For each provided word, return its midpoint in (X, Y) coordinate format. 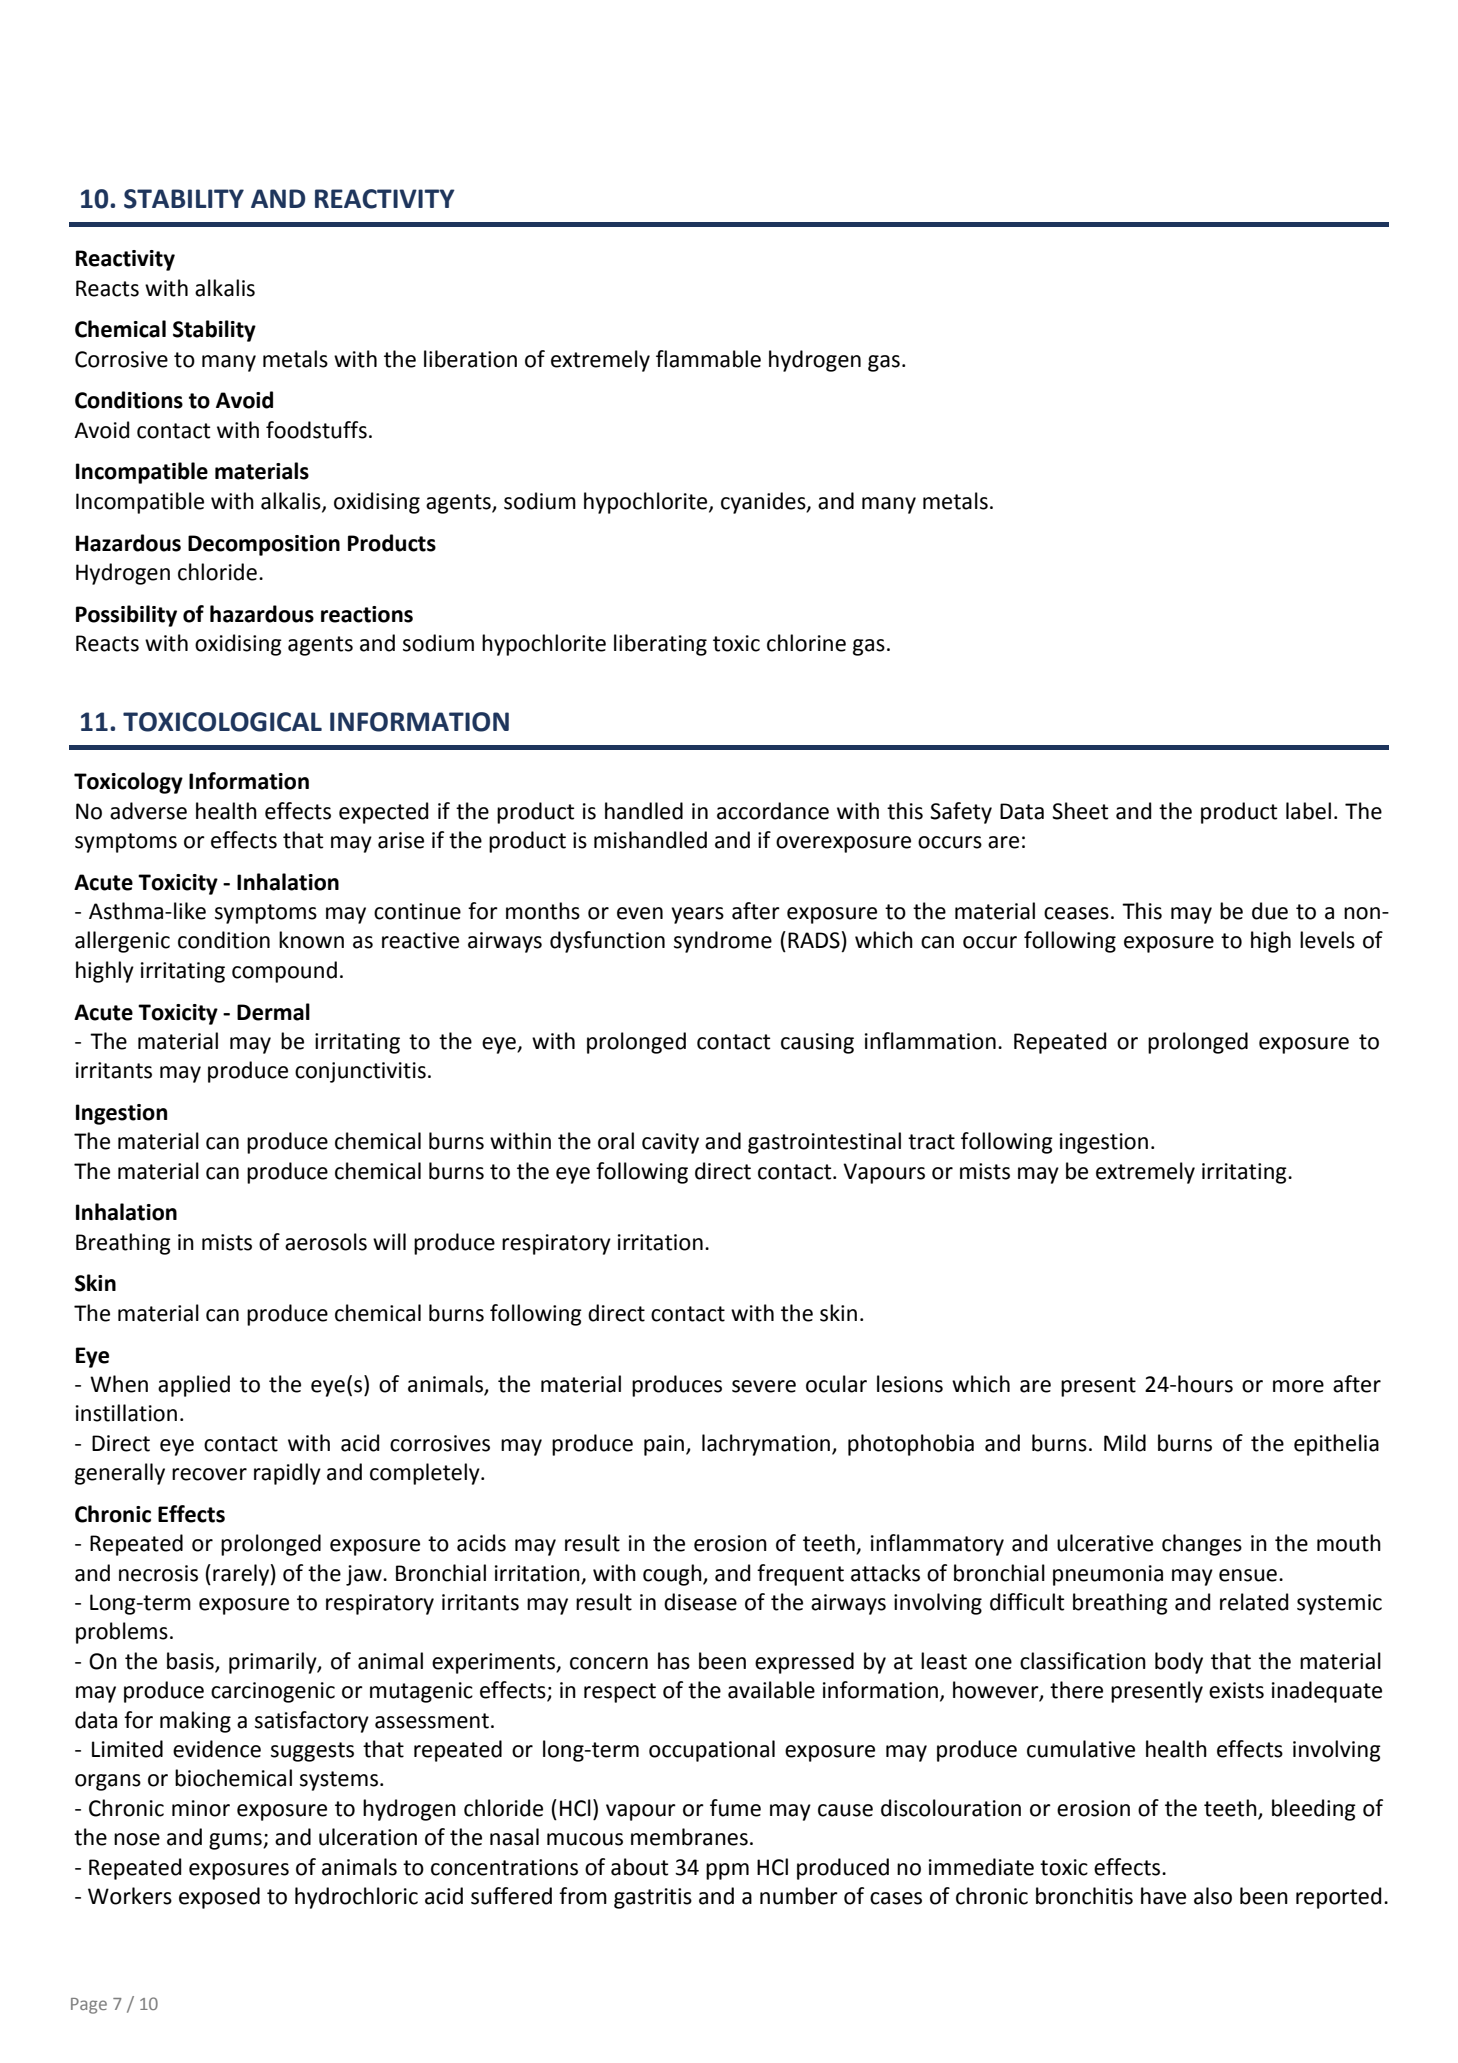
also (1213, 1896)
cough (673, 1575)
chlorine (806, 643)
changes (1202, 1545)
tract (931, 1142)
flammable (708, 359)
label (1308, 811)
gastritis (653, 1898)
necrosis (158, 1573)
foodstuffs (316, 430)
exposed (219, 1898)
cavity (670, 1143)
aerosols (326, 1242)
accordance (773, 811)
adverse (148, 811)
